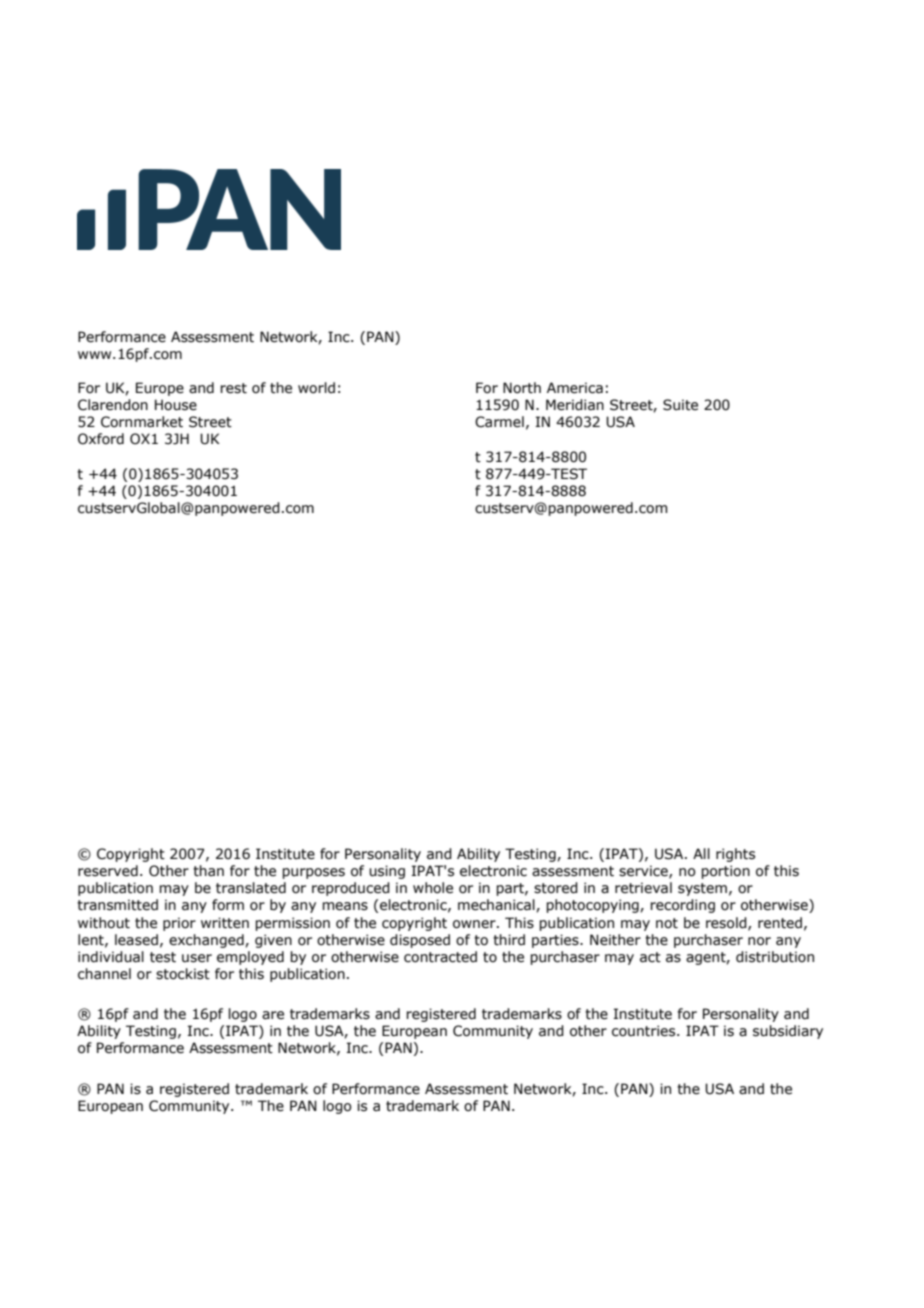  Describe the element at coordinates (208, 871) in the image. I see `than` at that location.
